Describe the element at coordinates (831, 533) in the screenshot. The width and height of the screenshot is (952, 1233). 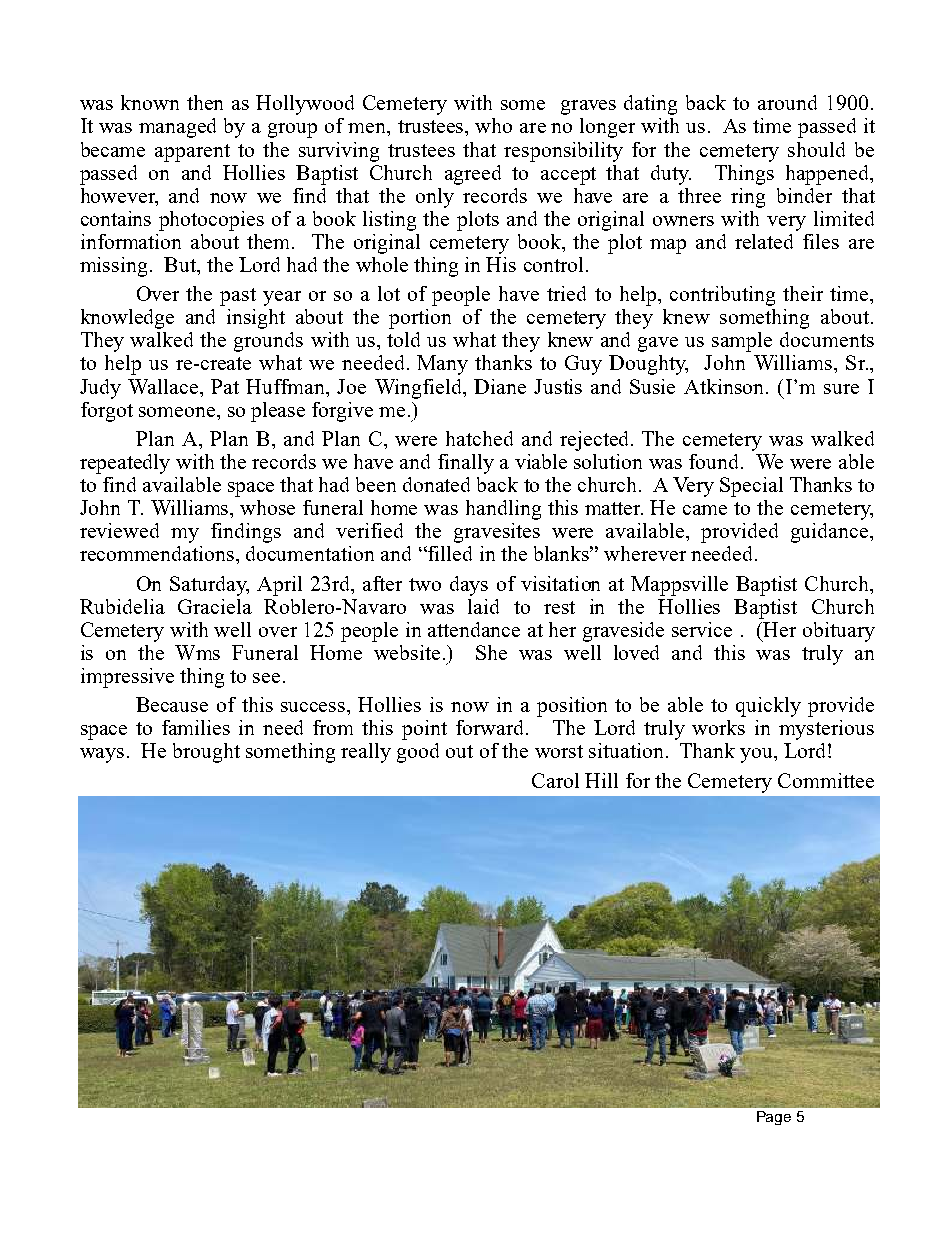
I see `guidance` at that location.
